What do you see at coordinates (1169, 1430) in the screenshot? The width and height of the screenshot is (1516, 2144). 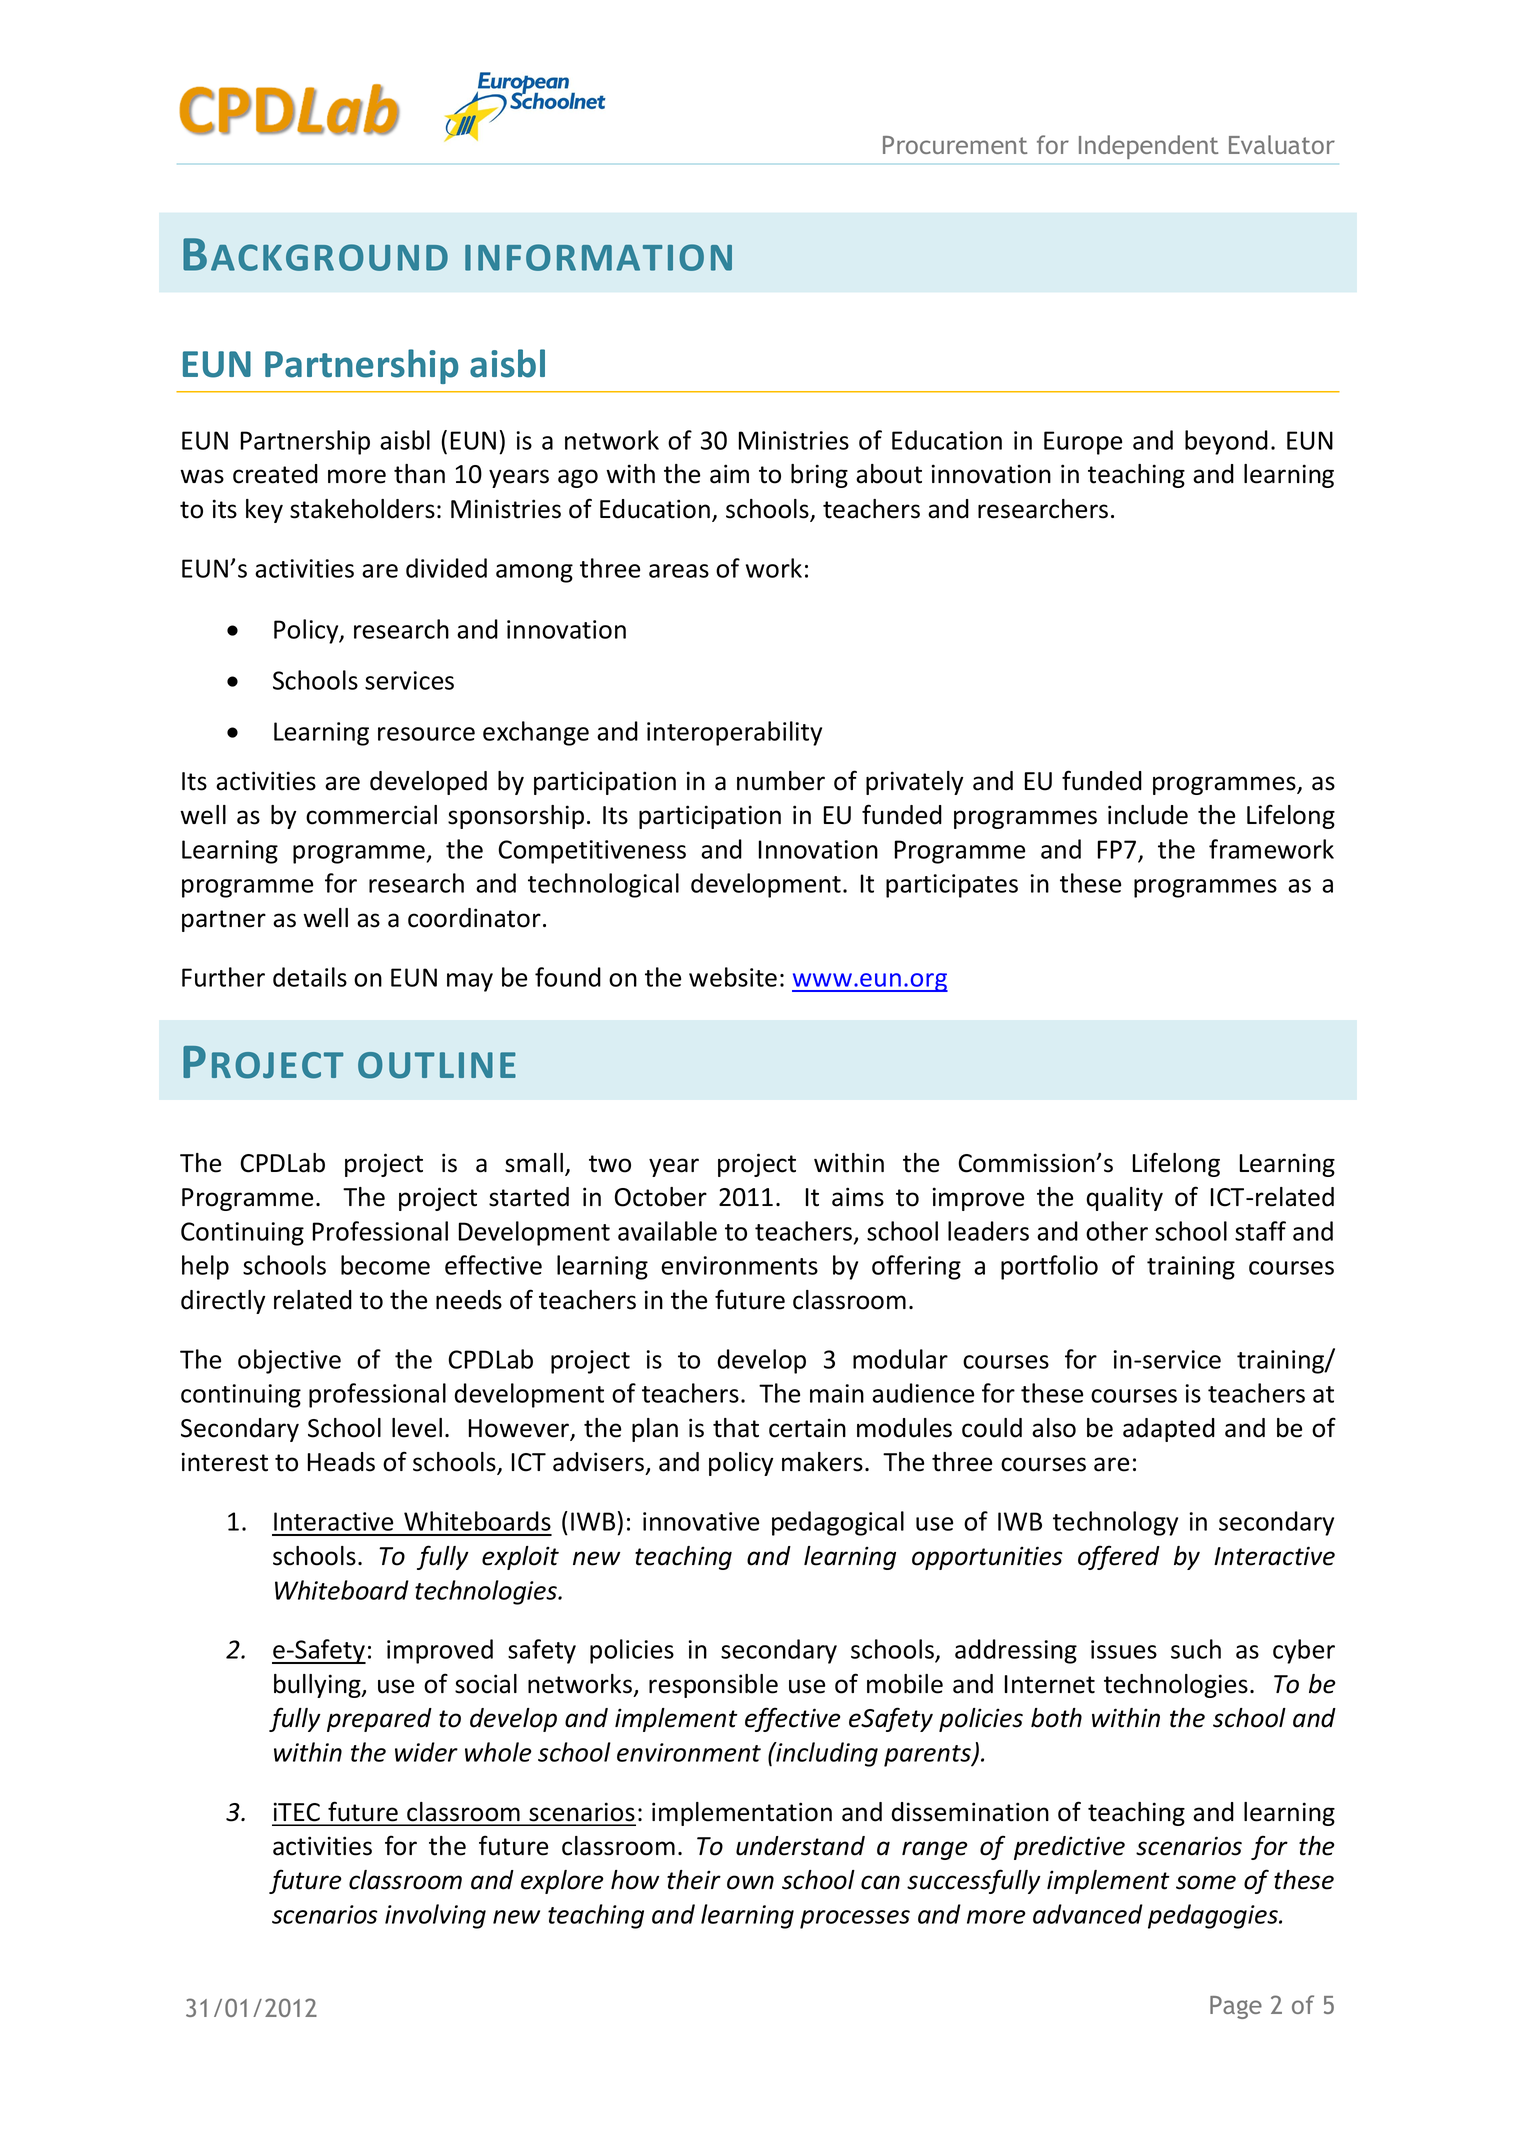 I see `adapted` at bounding box center [1169, 1430].
